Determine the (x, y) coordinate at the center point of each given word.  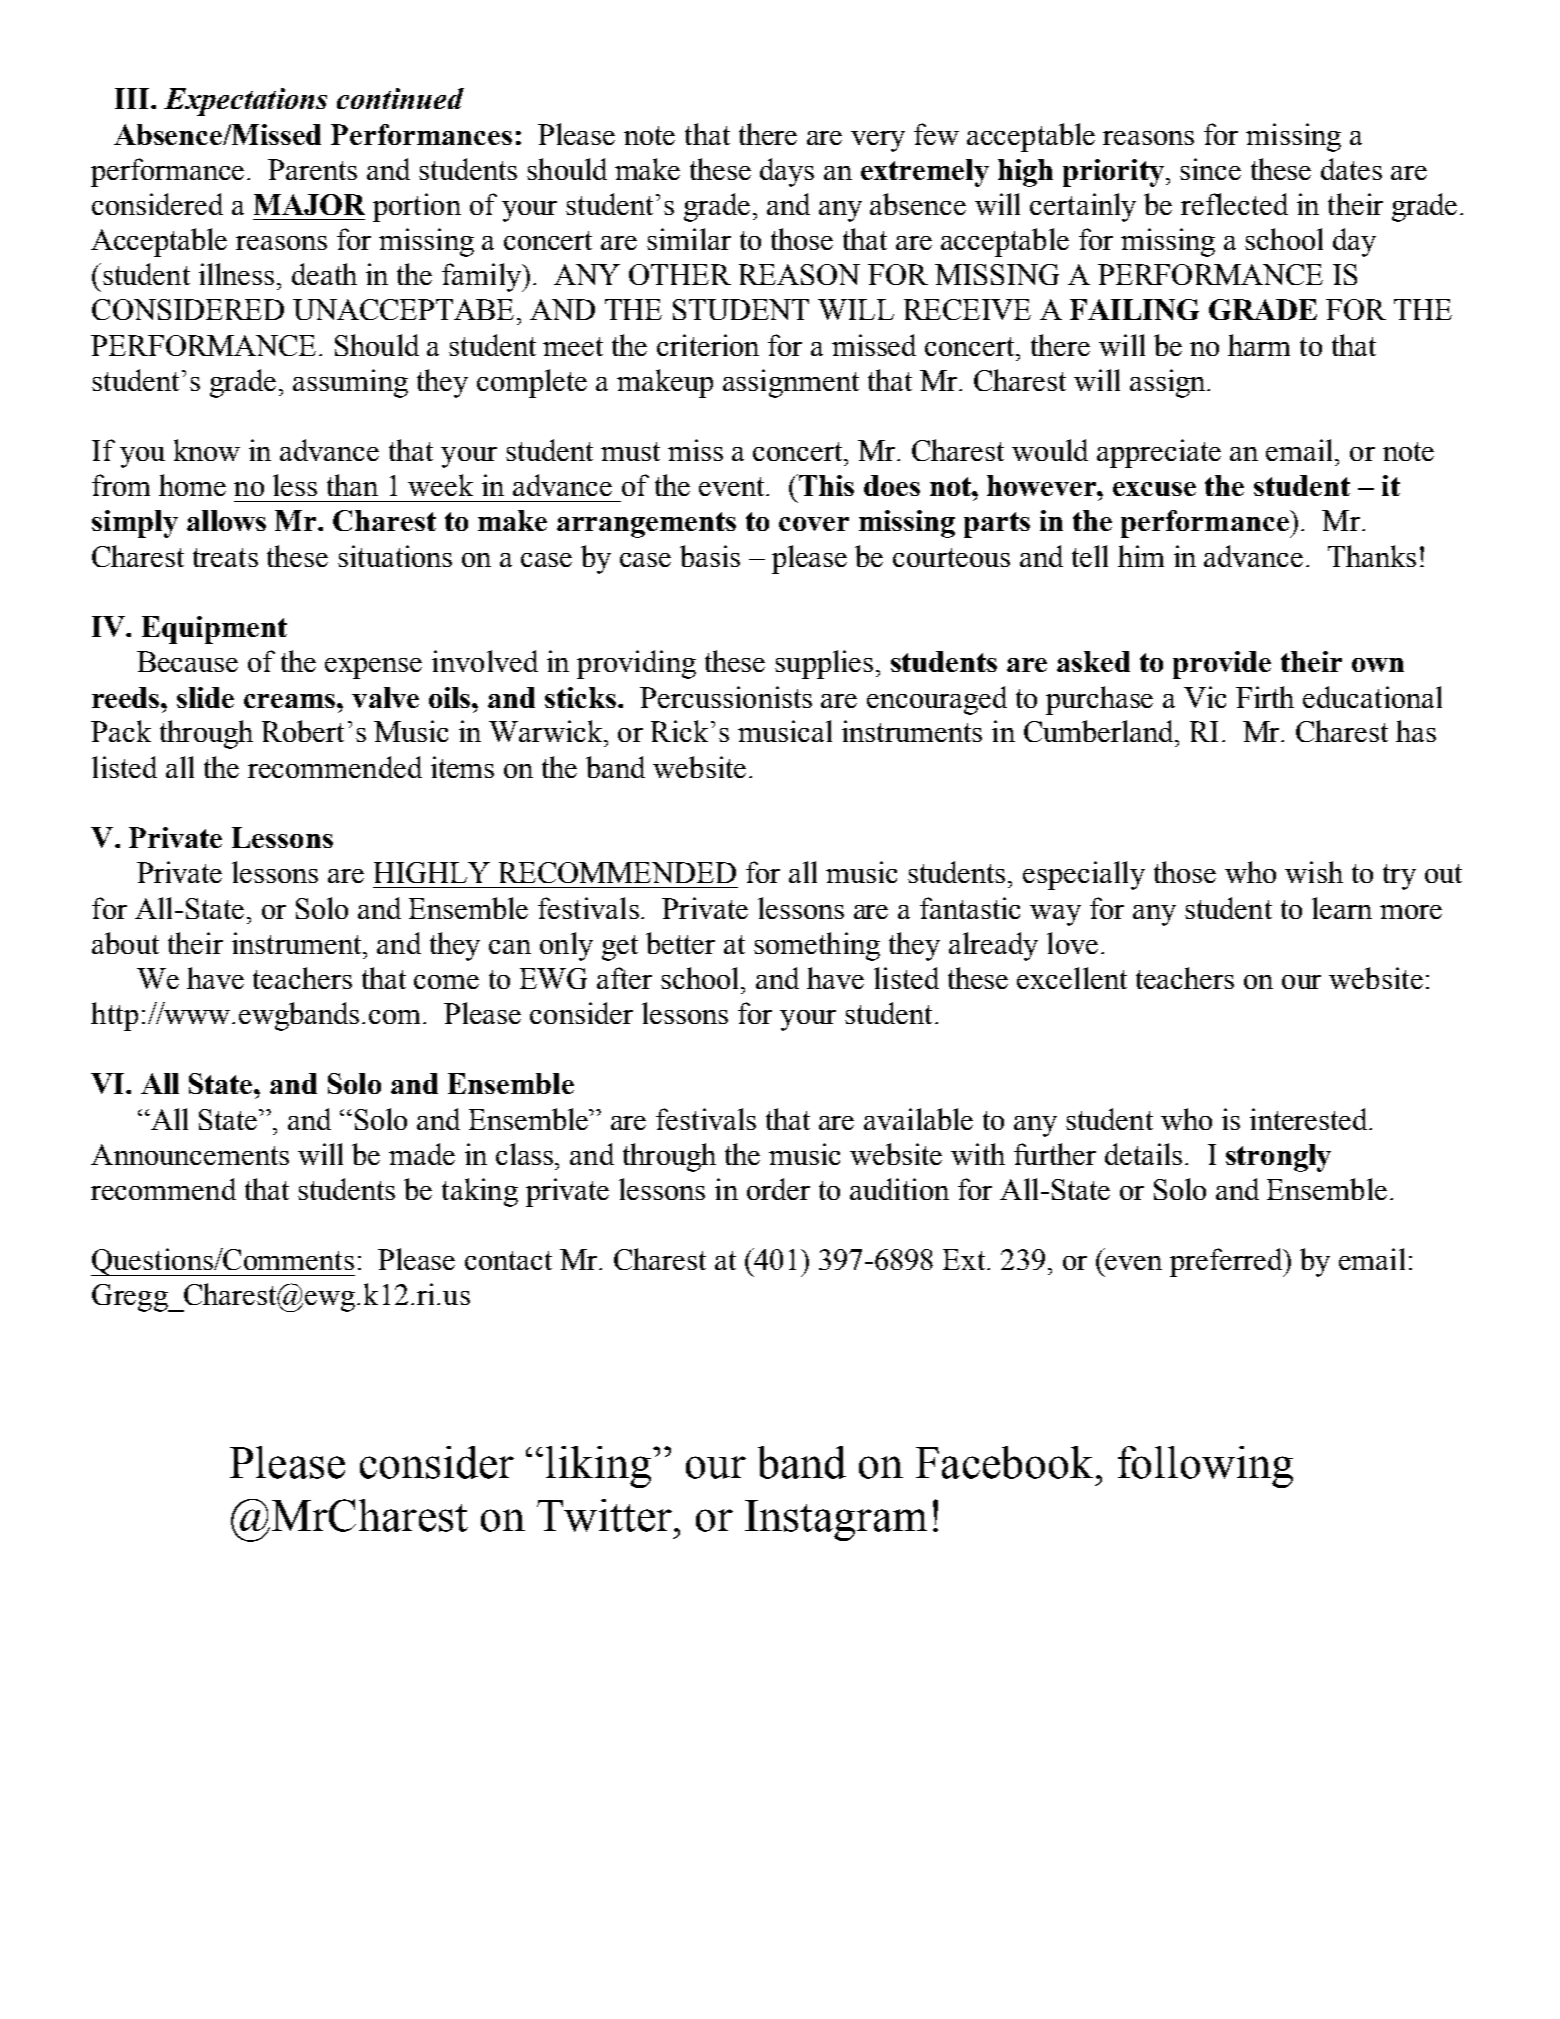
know (207, 450)
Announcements (190, 1154)
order (778, 1189)
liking (600, 1467)
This (825, 485)
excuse (1154, 489)
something (817, 946)
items (462, 767)
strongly (1278, 1158)
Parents (312, 169)
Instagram (836, 1520)
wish (1314, 872)
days (787, 172)
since (1210, 169)
